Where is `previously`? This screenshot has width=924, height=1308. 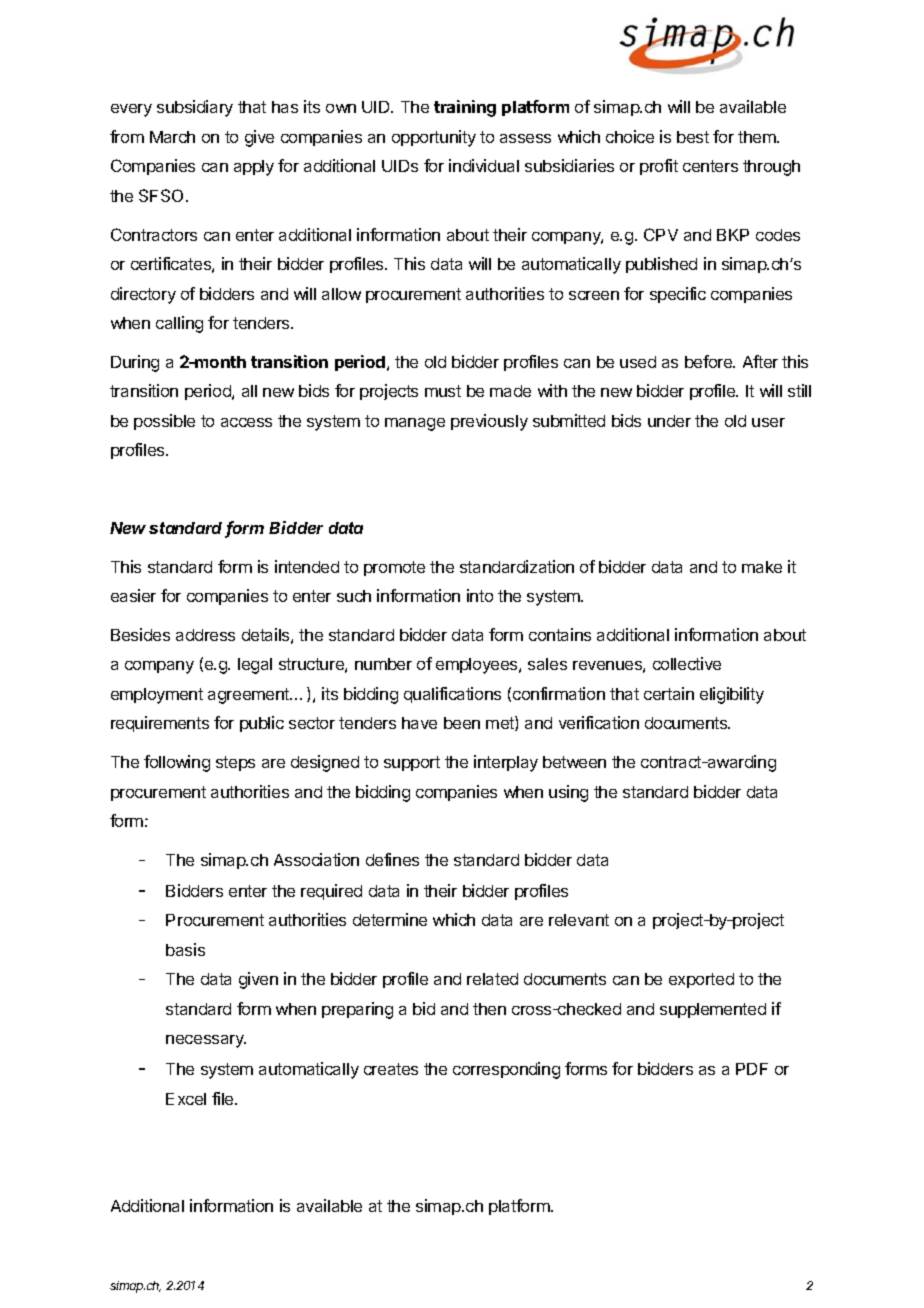 previously is located at coordinates (489, 422).
